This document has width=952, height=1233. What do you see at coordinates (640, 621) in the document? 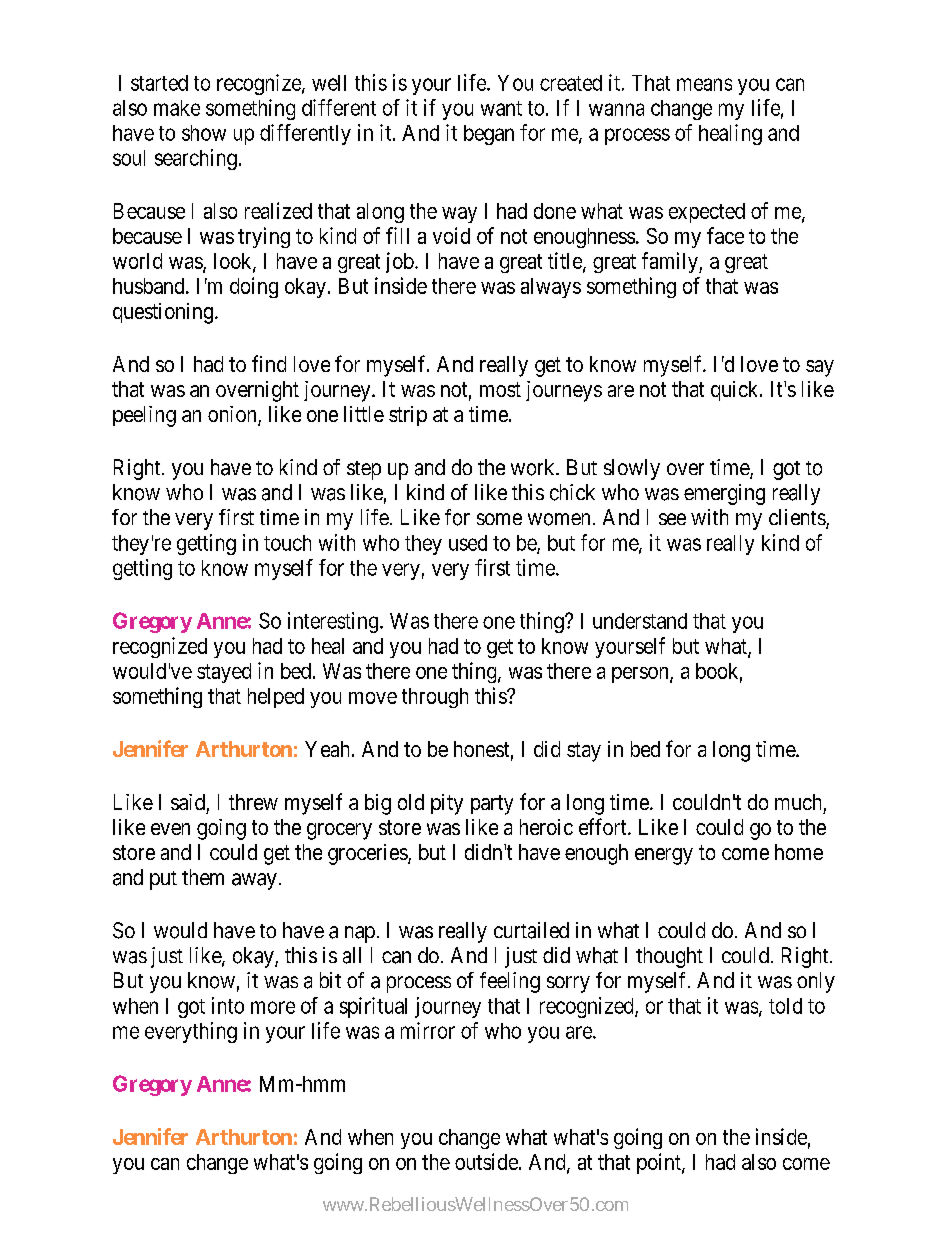
I see `understand` at bounding box center [640, 621].
